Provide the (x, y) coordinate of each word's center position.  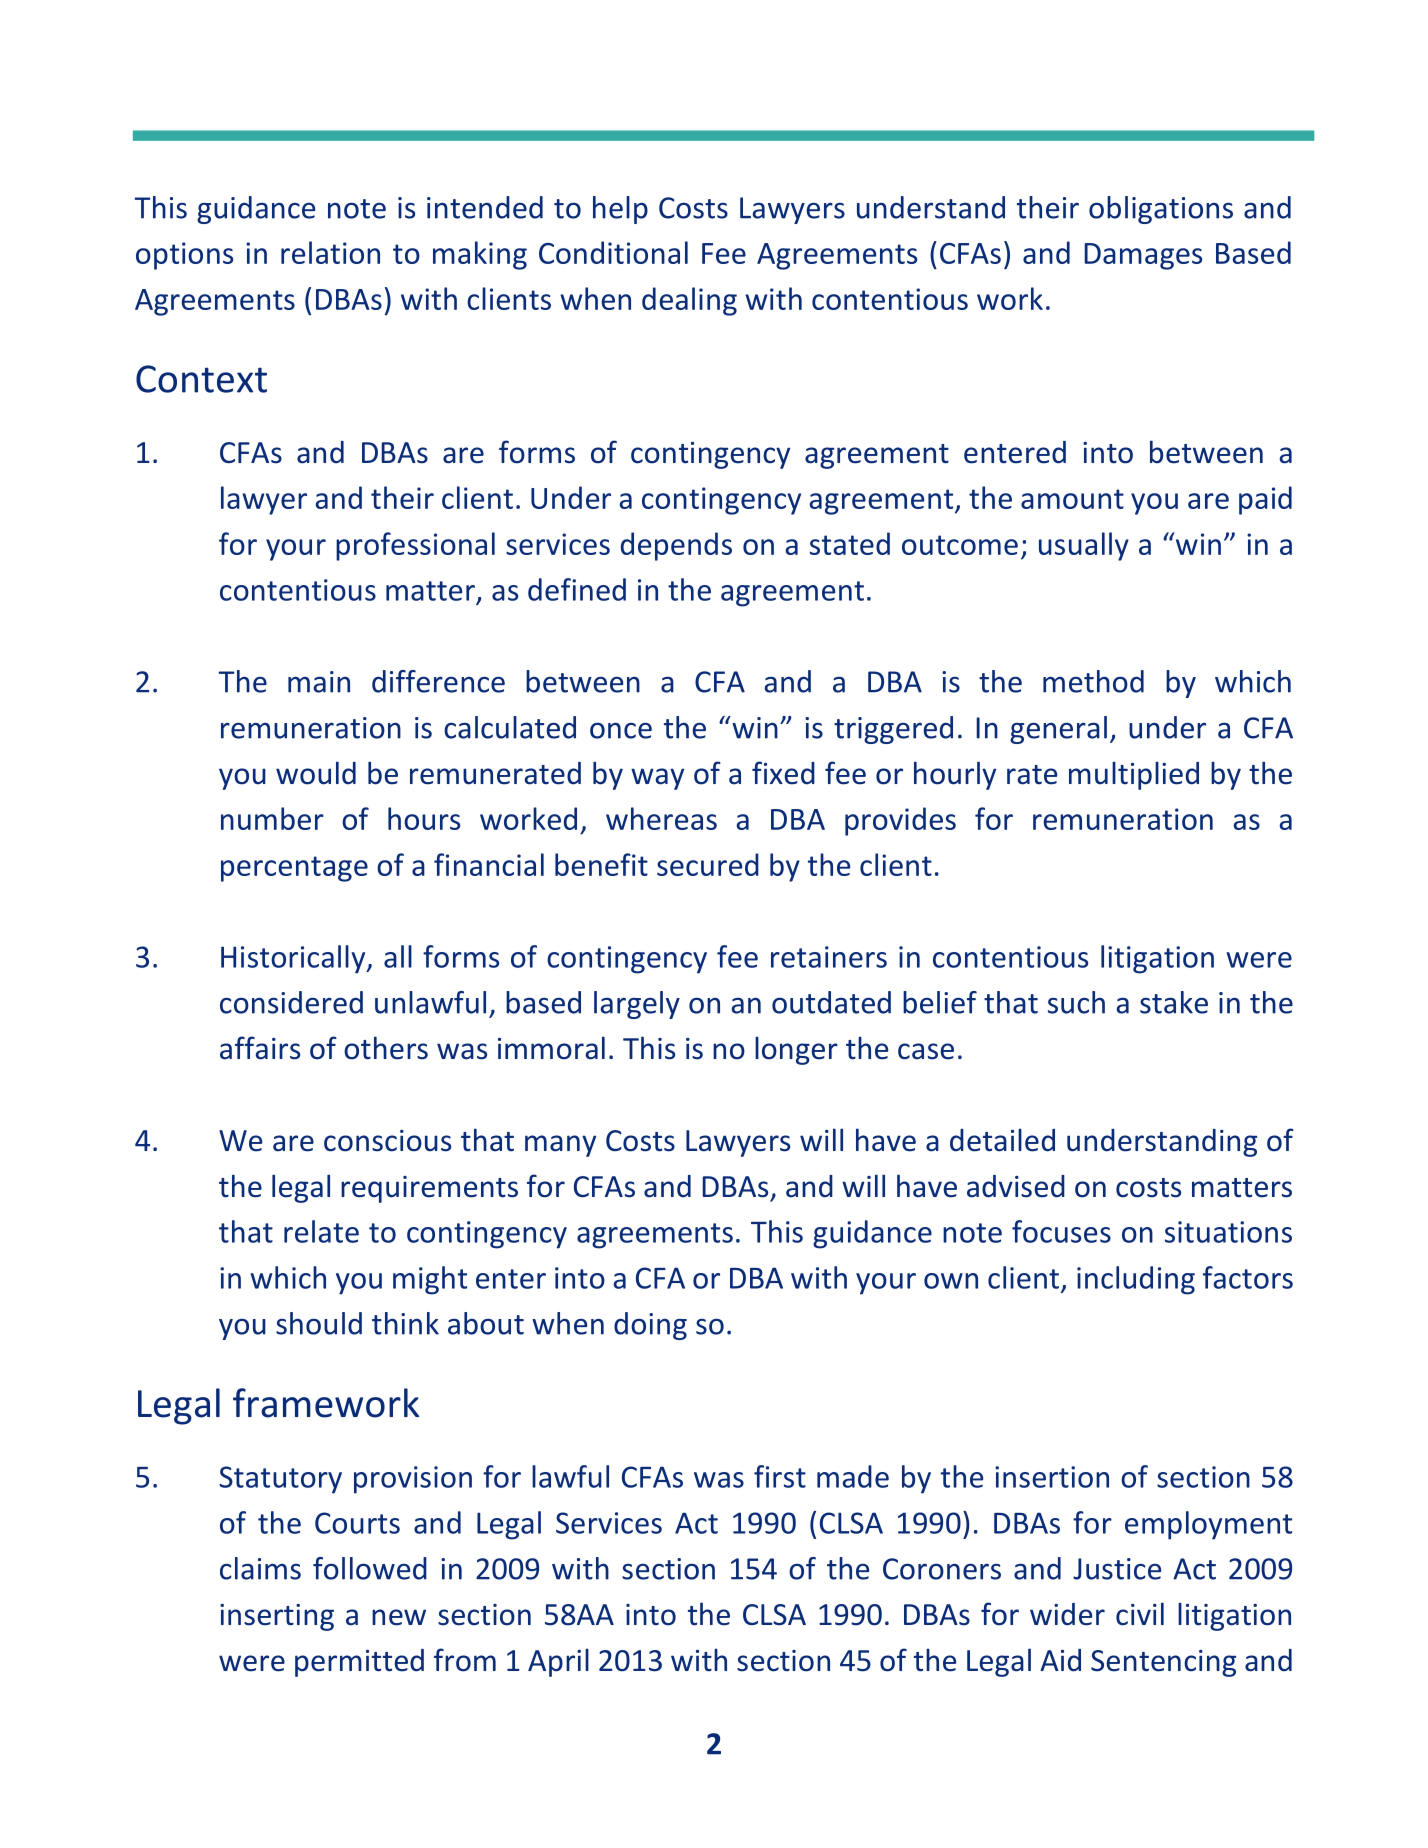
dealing (689, 301)
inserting (277, 1617)
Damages (1143, 256)
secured (708, 864)
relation (330, 252)
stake (1174, 1002)
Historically (294, 959)
